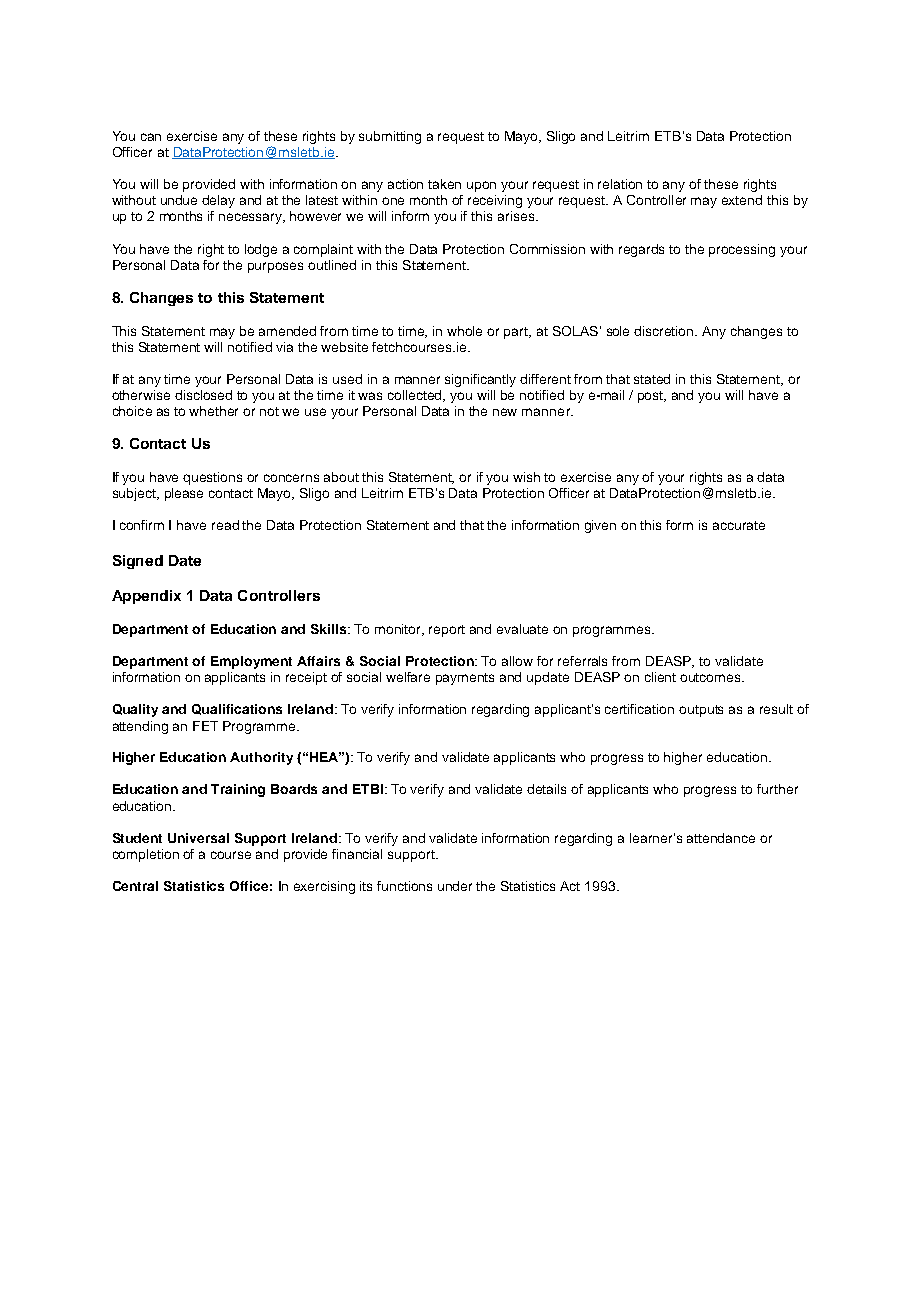 This screenshot has height=1308, width=924. What do you see at coordinates (480, 380) in the screenshot?
I see `significantly` at bounding box center [480, 380].
